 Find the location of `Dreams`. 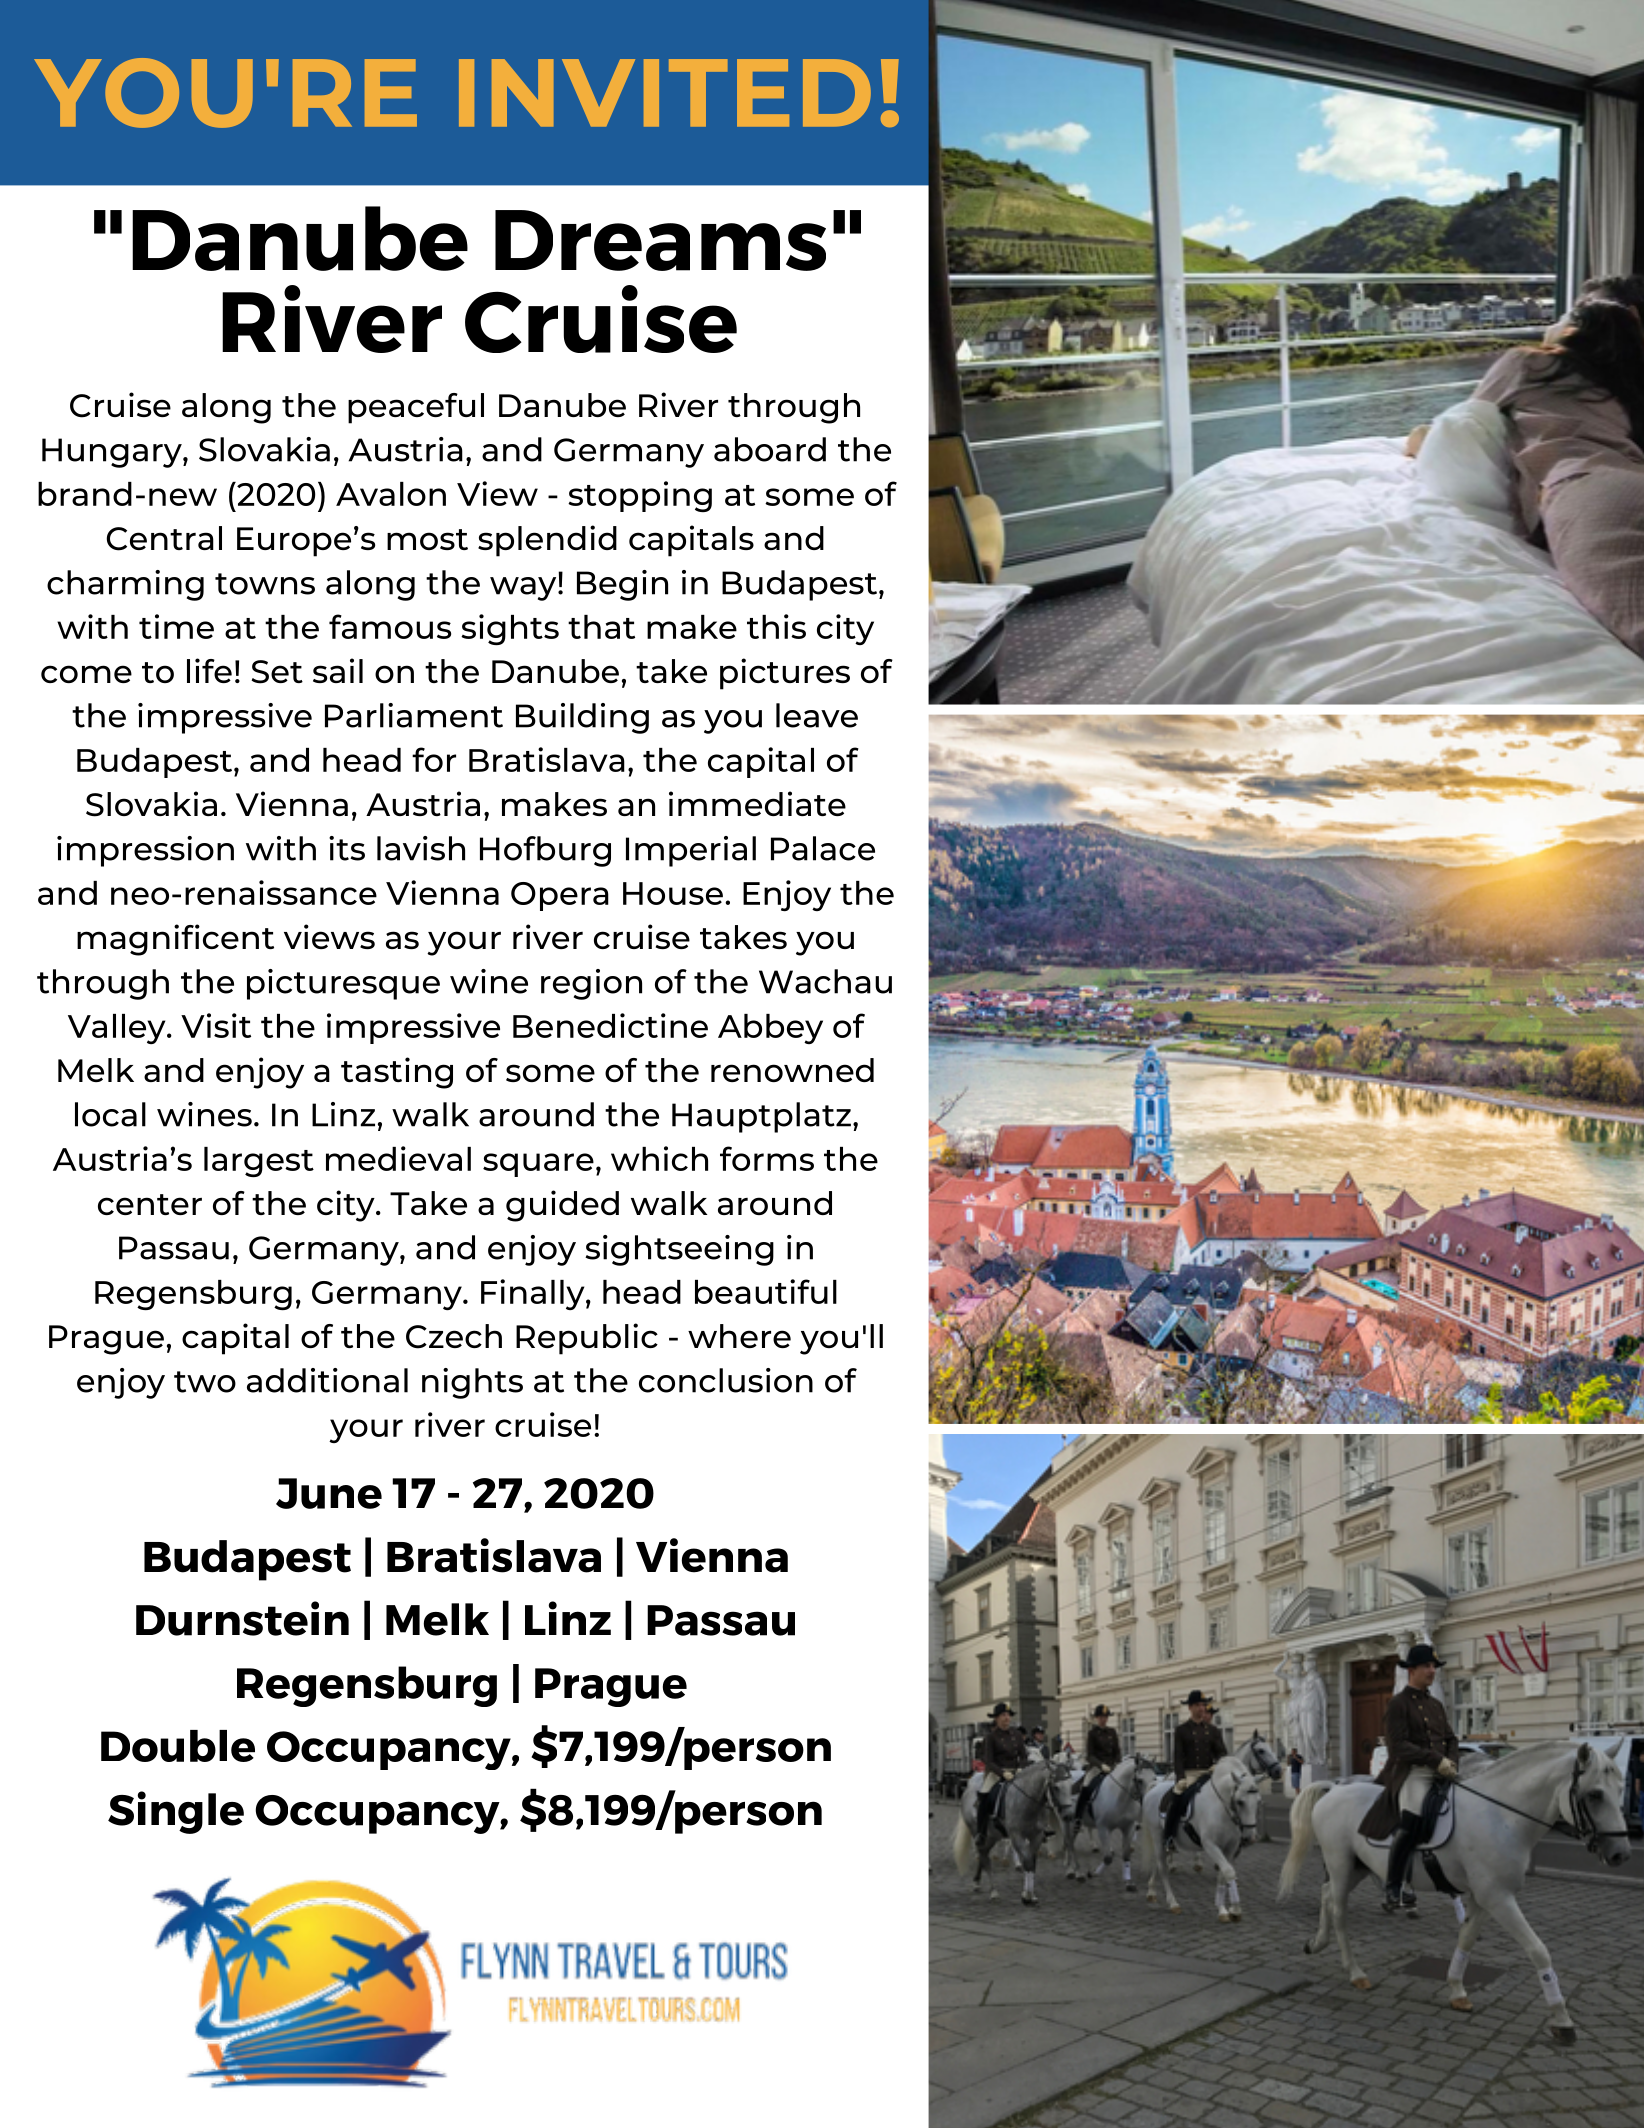

Dreams is located at coordinates (660, 240).
